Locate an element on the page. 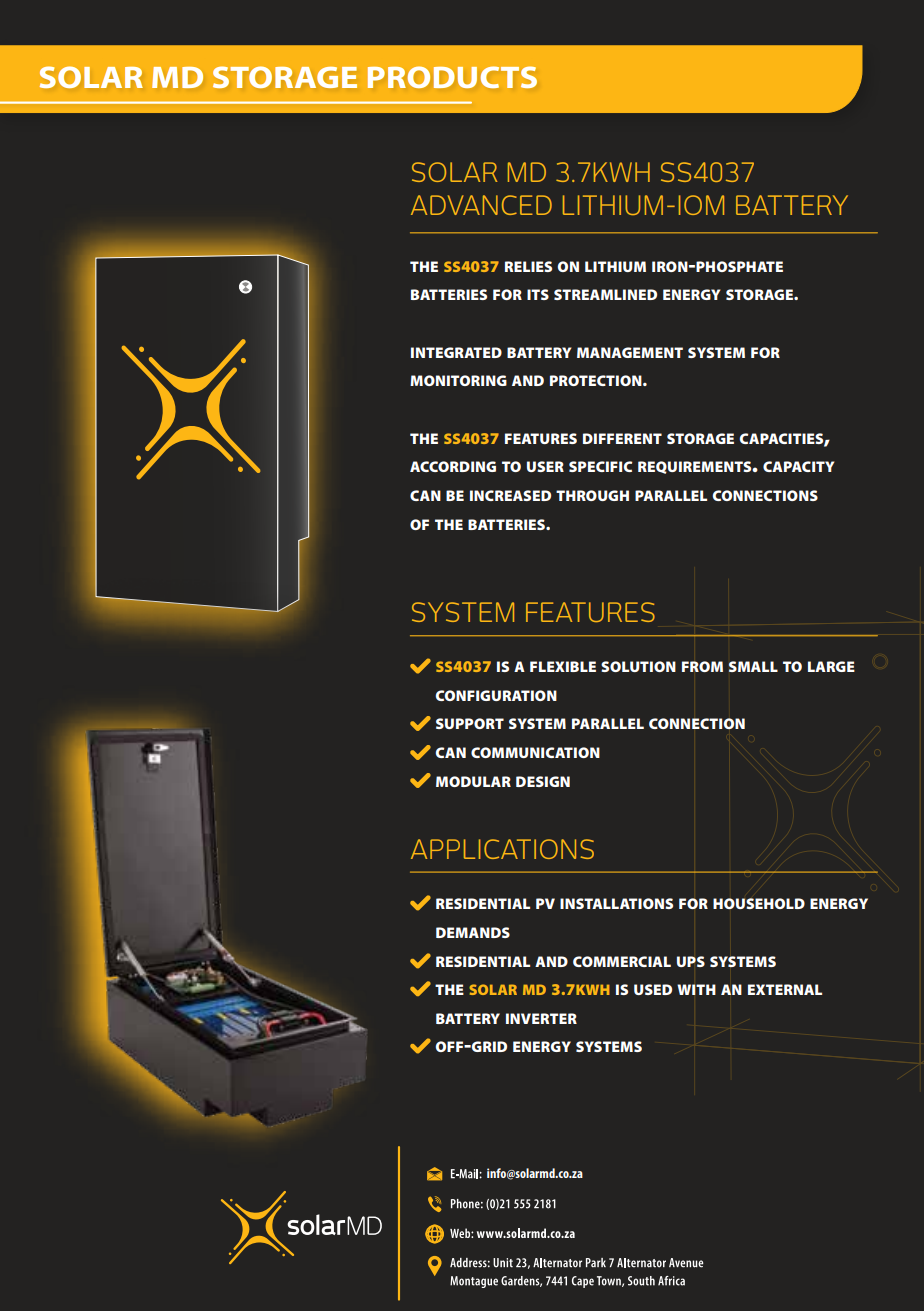 The height and width of the document is (1311, 924). MANAGEMENT is located at coordinates (630, 352).
